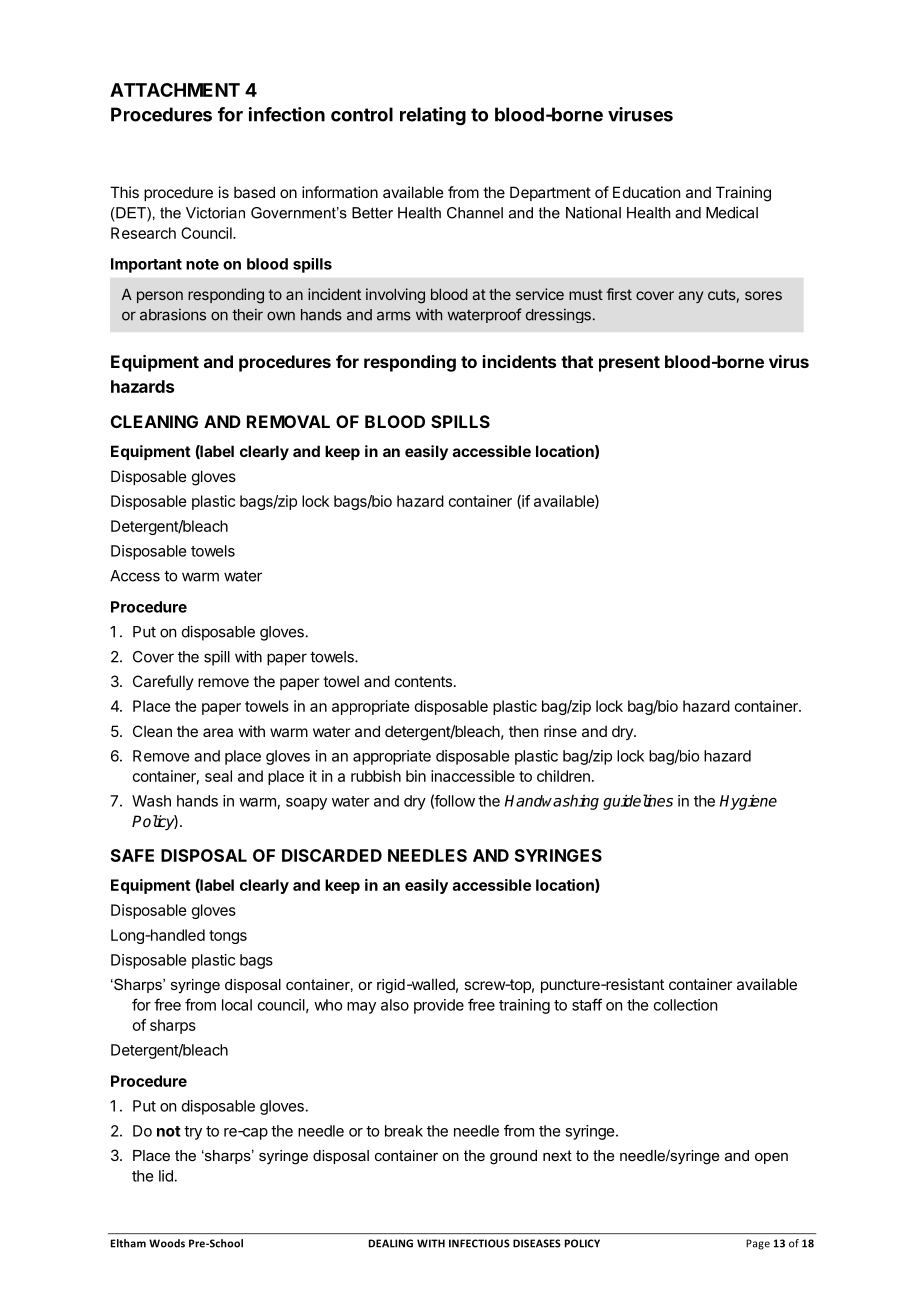  Describe the element at coordinates (433, 116) in the screenshot. I see `relating` at that location.
